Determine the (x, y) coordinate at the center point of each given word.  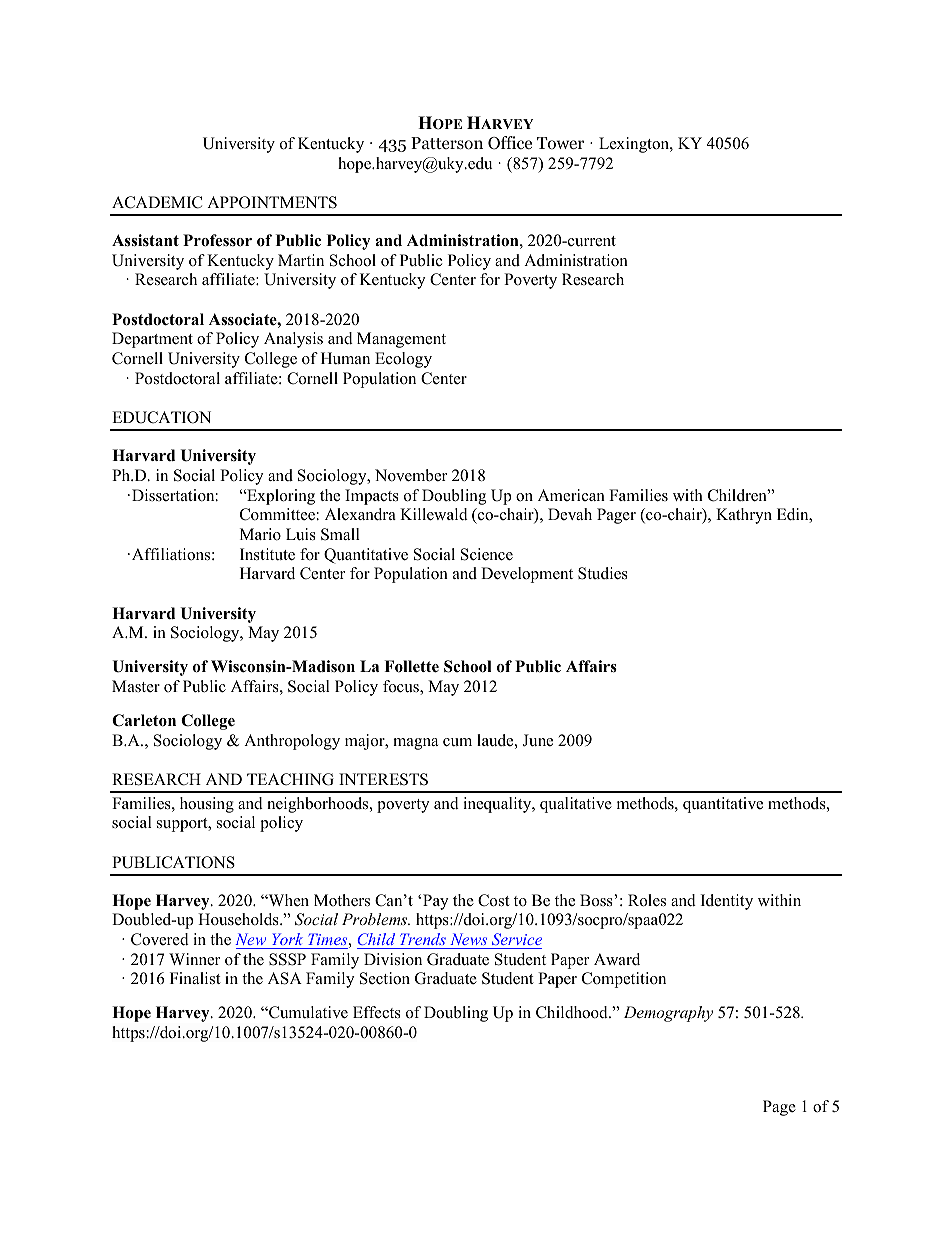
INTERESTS (383, 779)
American (571, 495)
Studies (603, 573)
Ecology (403, 360)
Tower (560, 143)
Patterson (447, 143)
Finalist (195, 978)
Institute (267, 554)
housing (207, 805)
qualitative (576, 805)
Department (152, 340)
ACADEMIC (157, 202)
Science (487, 554)
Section (385, 978)
